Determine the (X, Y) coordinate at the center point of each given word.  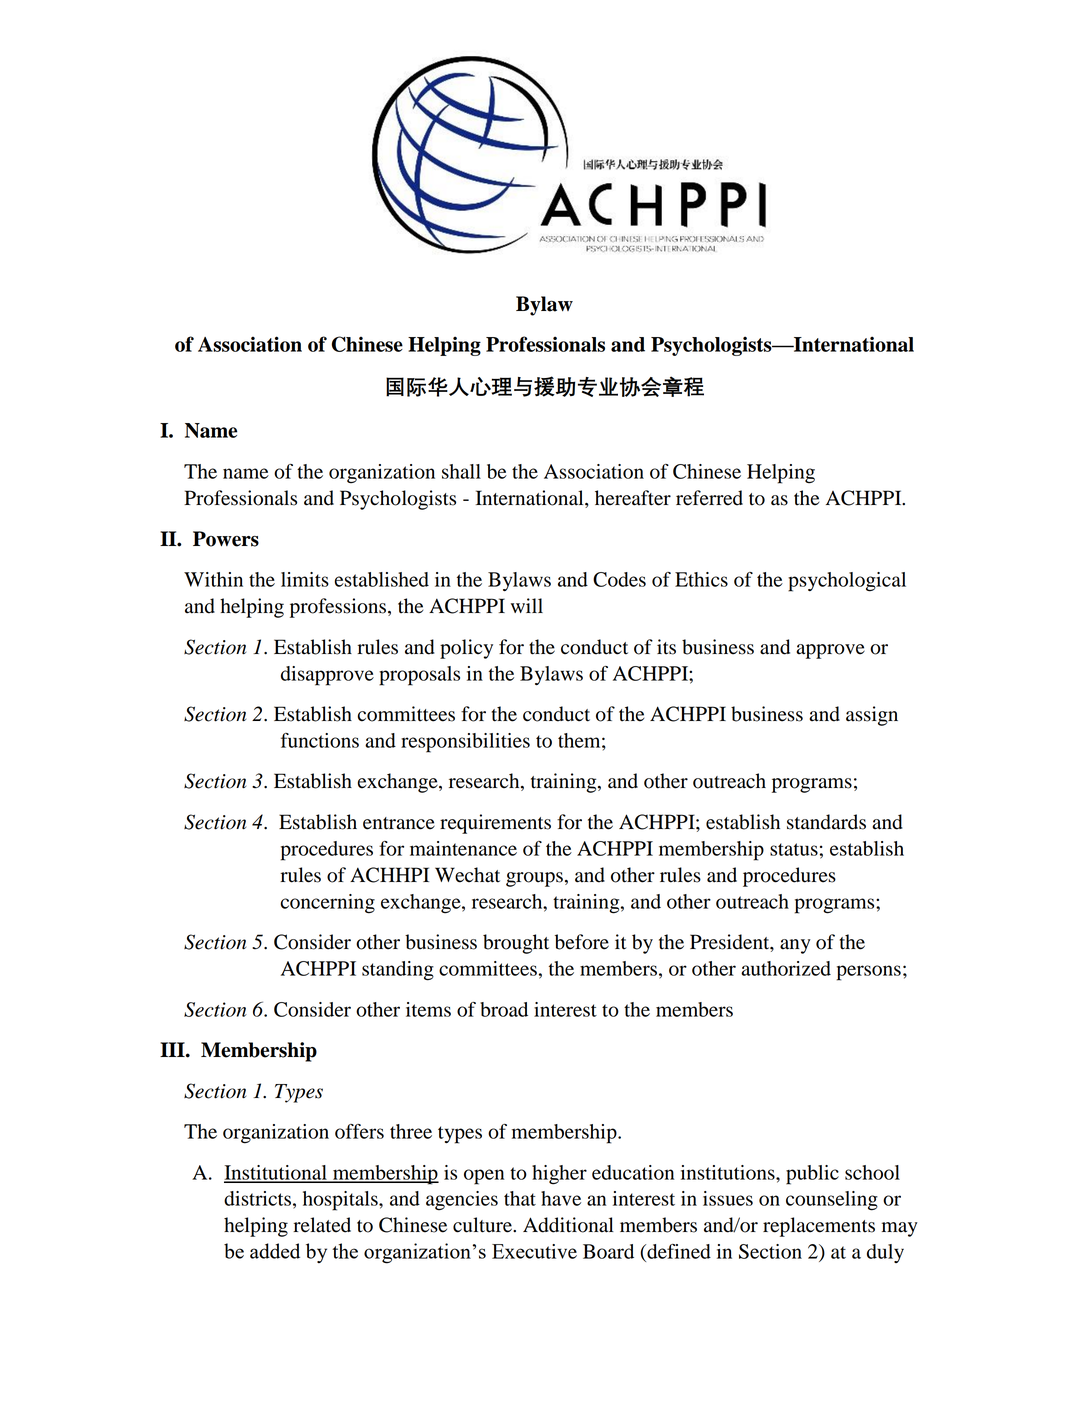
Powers (226, 539)
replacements (819, 1227)
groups (534, 879)
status (794, 849)
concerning (328, 904)
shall (461, 471)
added (275, 1251)
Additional (568, 1225)
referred (709, 498)
